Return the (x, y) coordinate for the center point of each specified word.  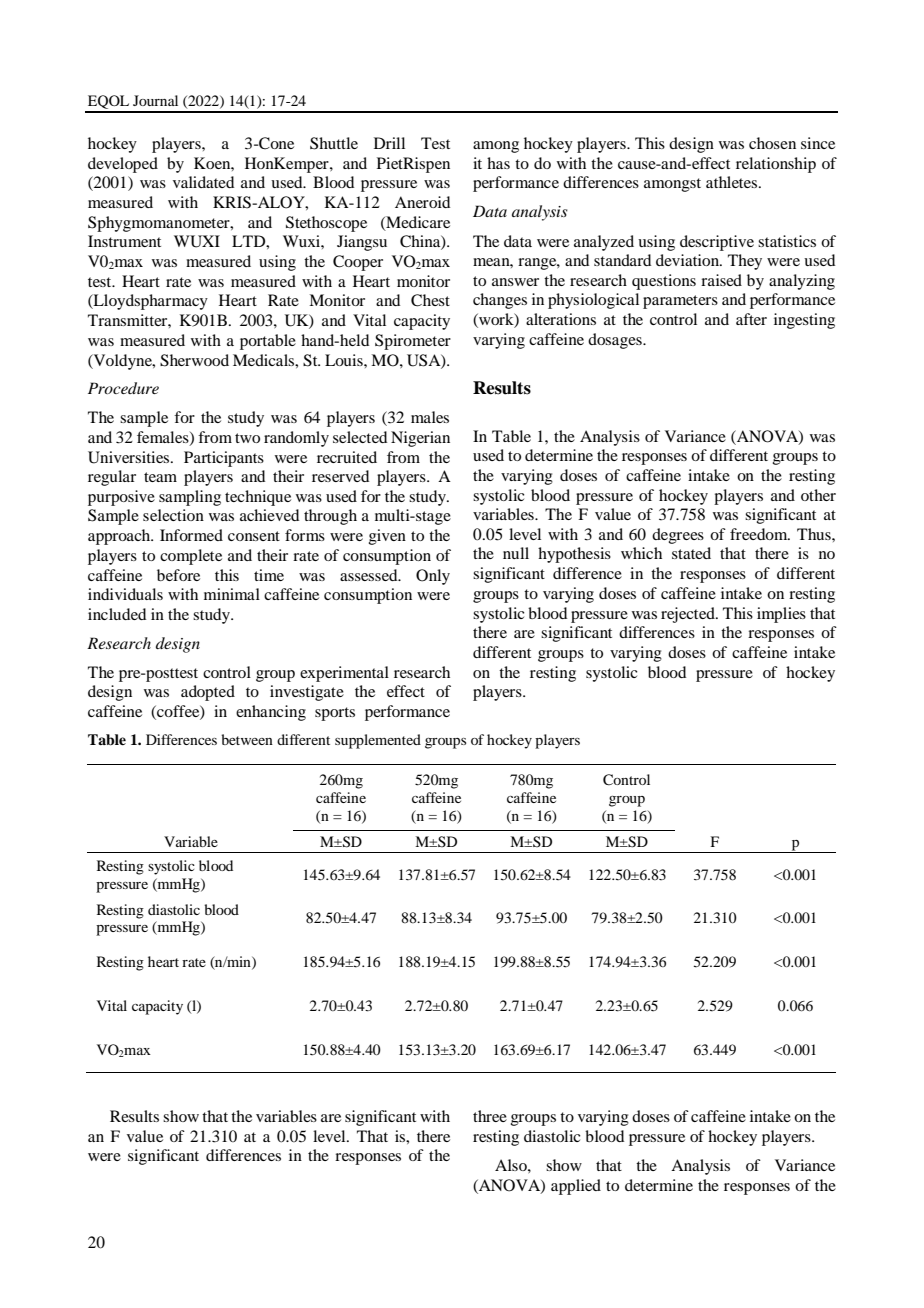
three (490, 1116)
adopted (208, 693)
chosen (772, 143)
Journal (155, 100)
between (247, 739)
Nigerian (420, 439)
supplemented (378, 741)
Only (433, 577)
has (498, 163)
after (751, 319)
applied (576, 1187)
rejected (689, 615)
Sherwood (194, 360)
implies (781, 615)
